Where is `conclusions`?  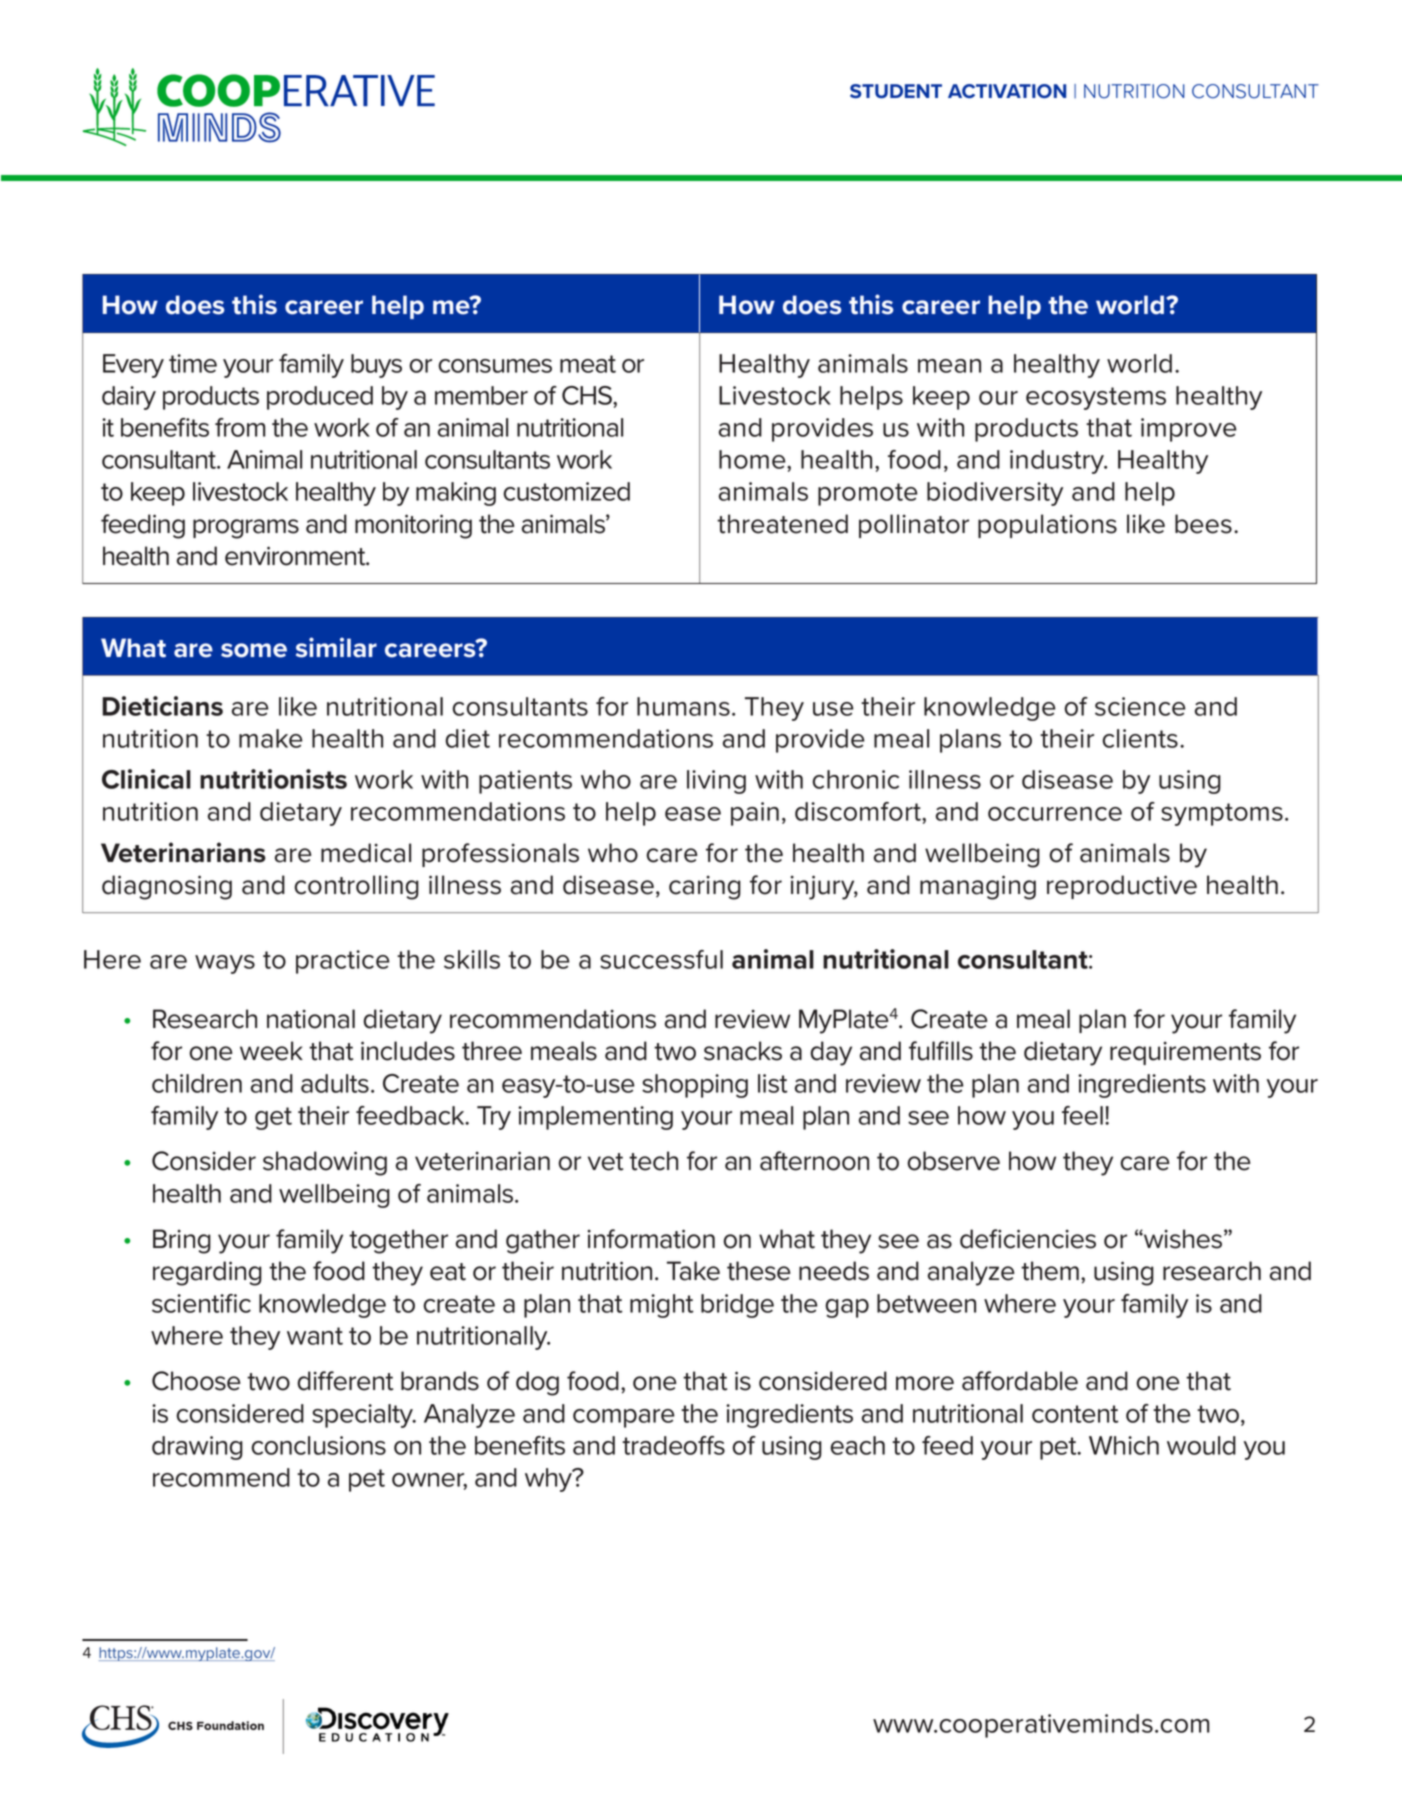
conclusions is located at coordinates (319, 1445).
